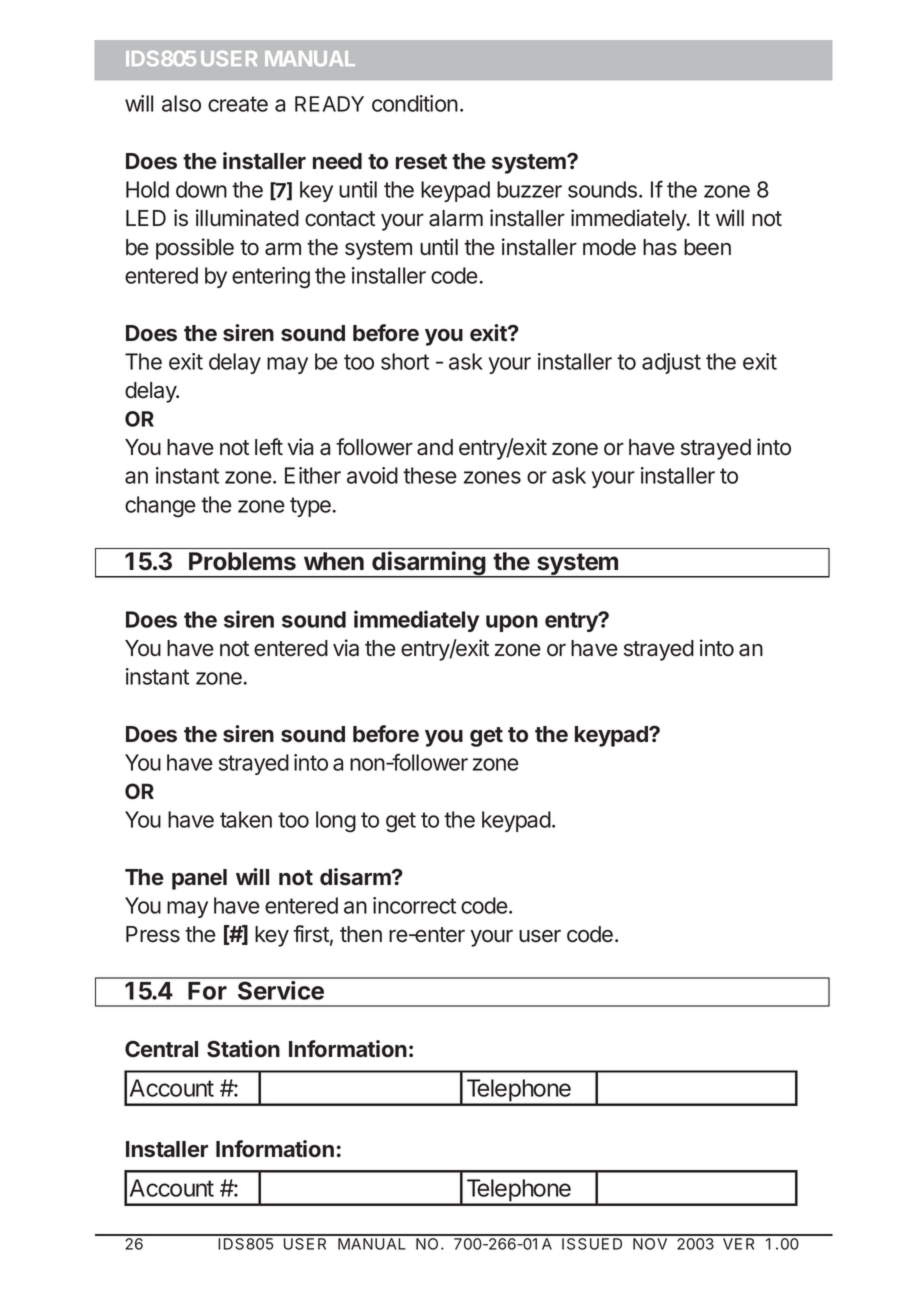 The image size is (924, 1310). What do you see at coordinates (529, 189) in the page?
I see `buzzer` at bounding box center [529, 189].
